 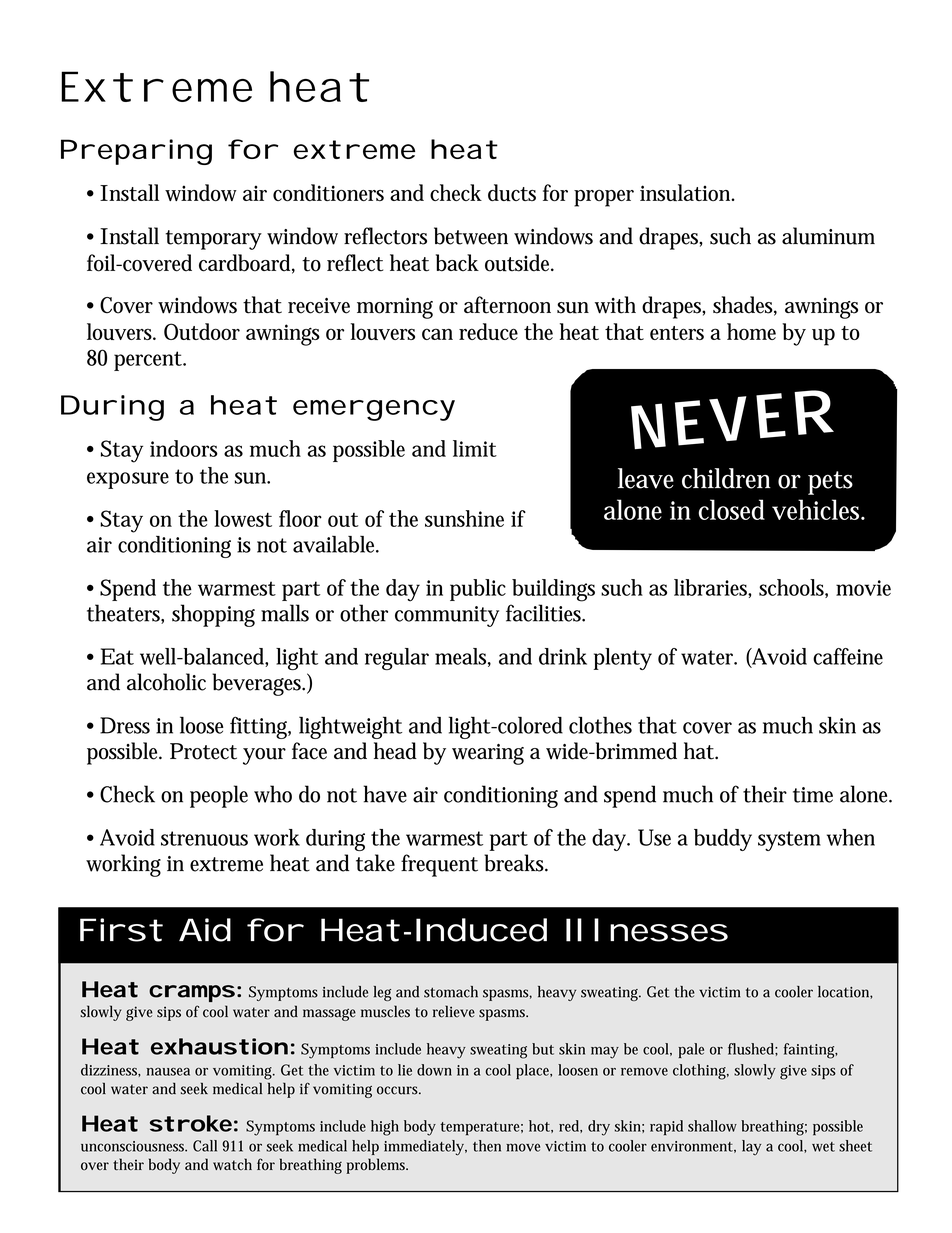 I want to click on system, so click(x=789, y=841).
